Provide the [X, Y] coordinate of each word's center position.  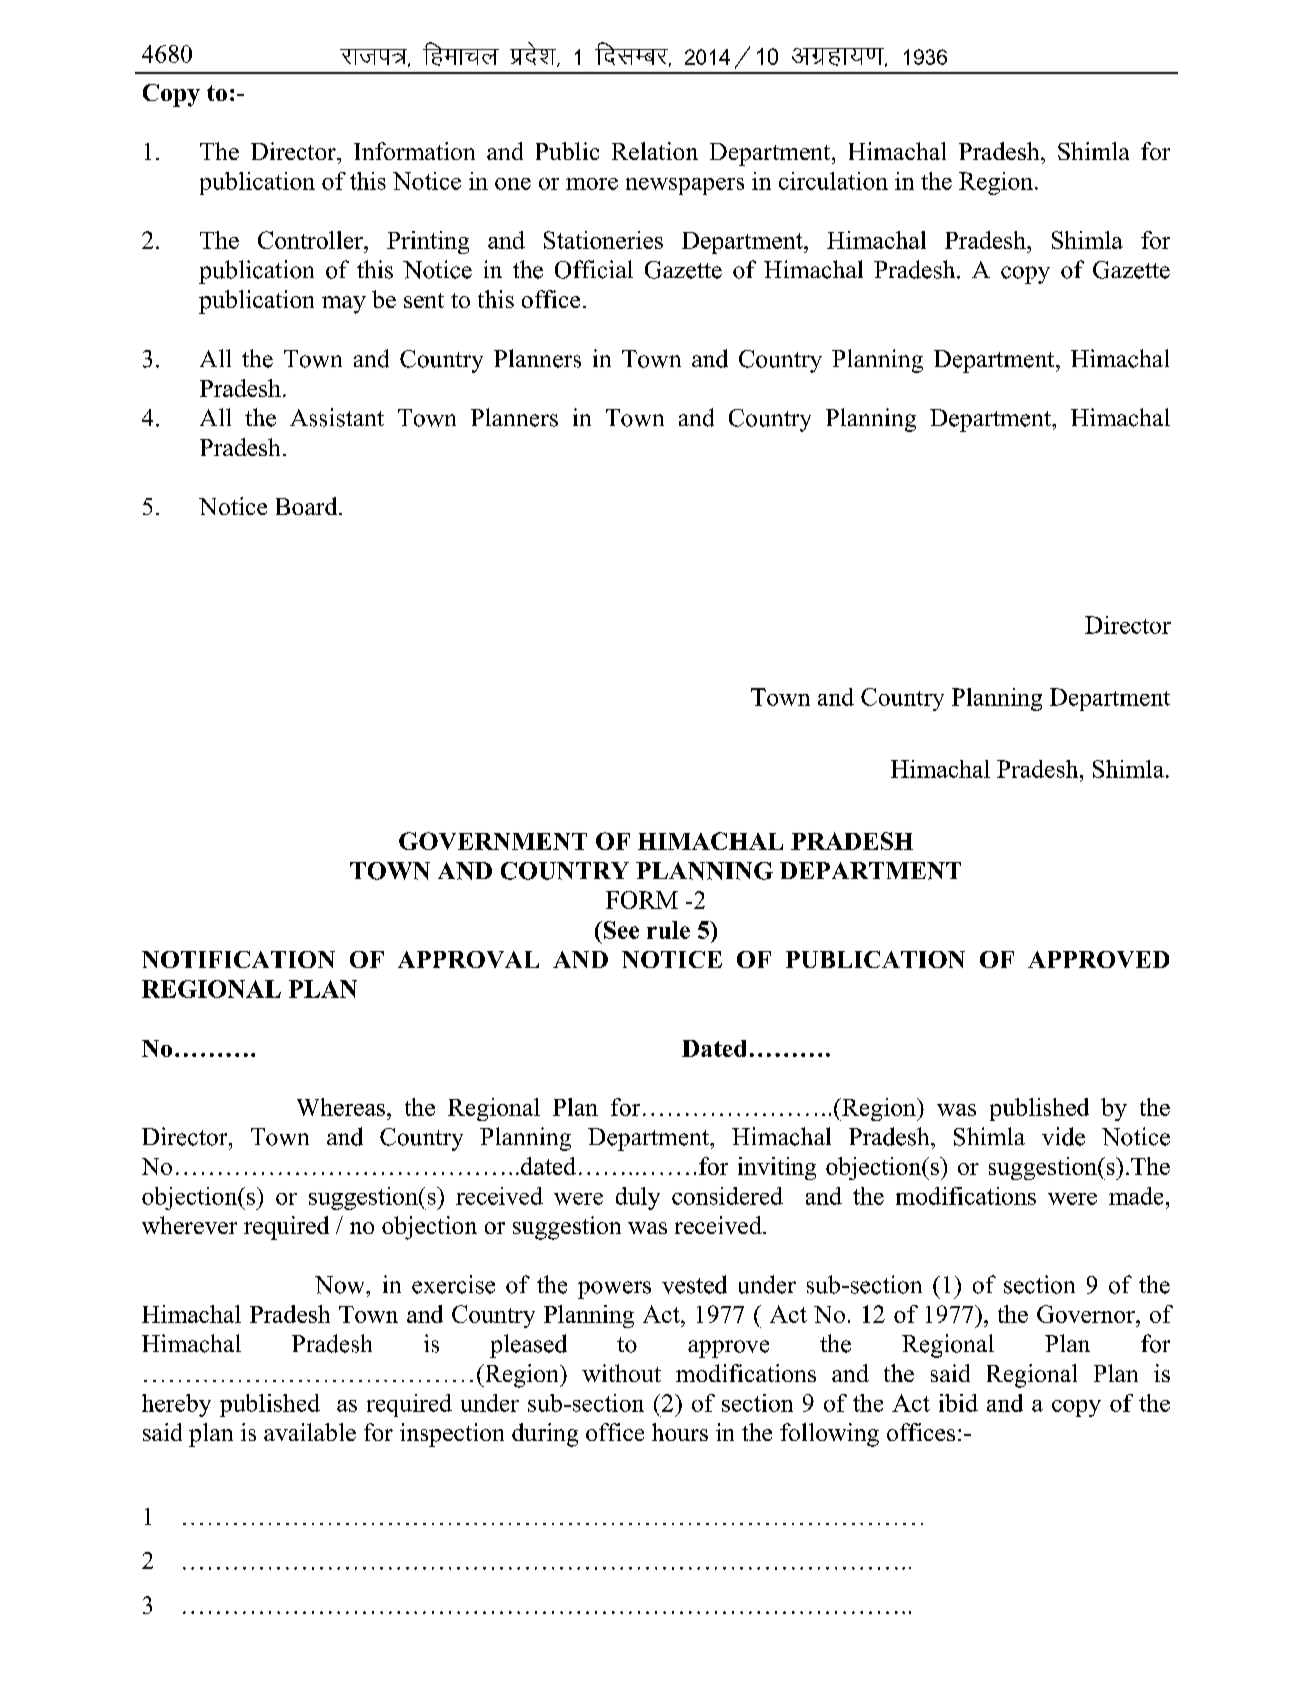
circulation [833, 181]
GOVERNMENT [493, 841]
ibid [958, 1403]
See [620, 930]
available [310, 1432]
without [621, 1373]
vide [1063, 1136]
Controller [311, 240]
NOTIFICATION [238, 959]
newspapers [685, 186]
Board [308, 506]
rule [668, 930]
